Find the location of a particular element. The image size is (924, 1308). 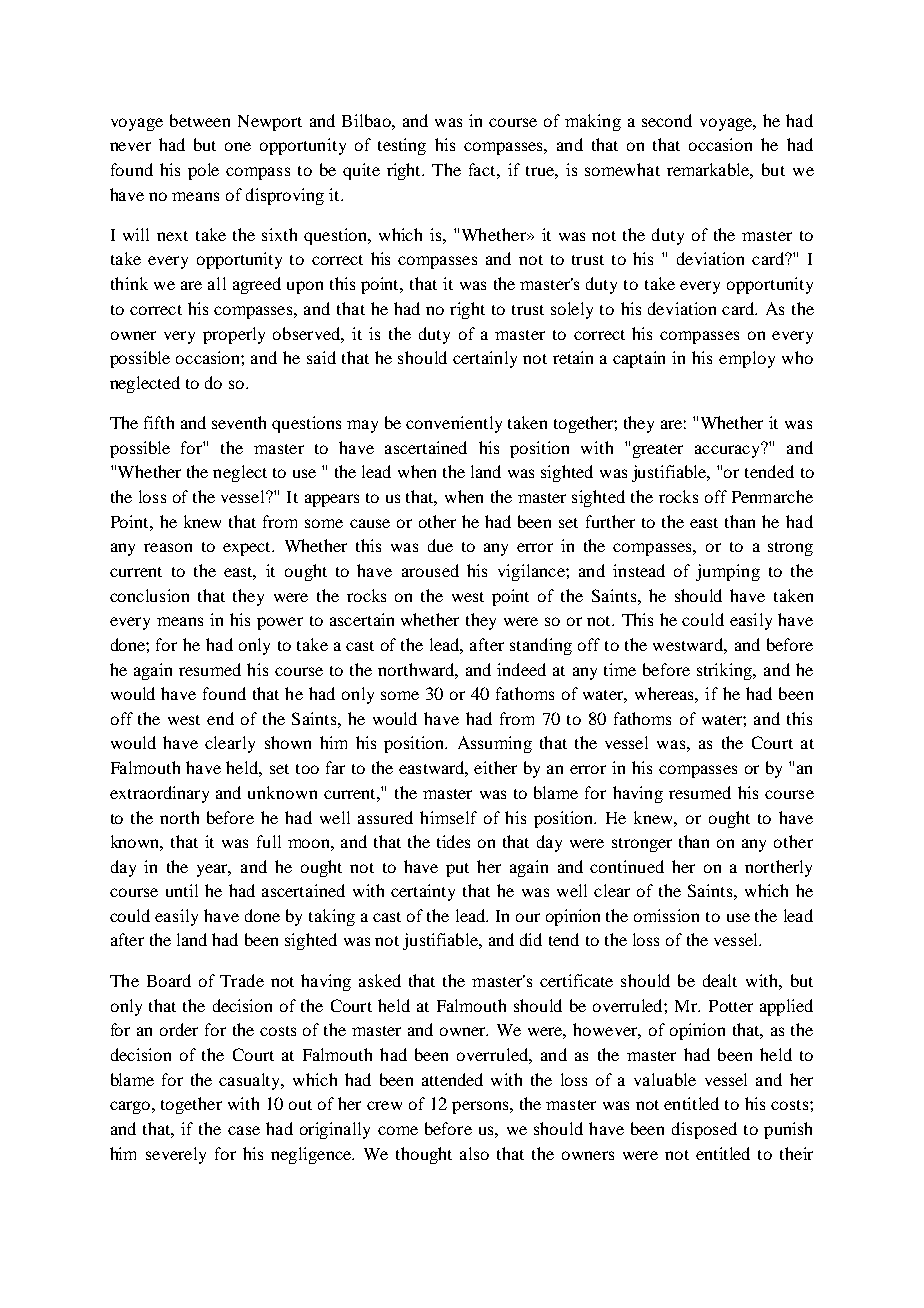

also is located at coordinates (474, 1153).
